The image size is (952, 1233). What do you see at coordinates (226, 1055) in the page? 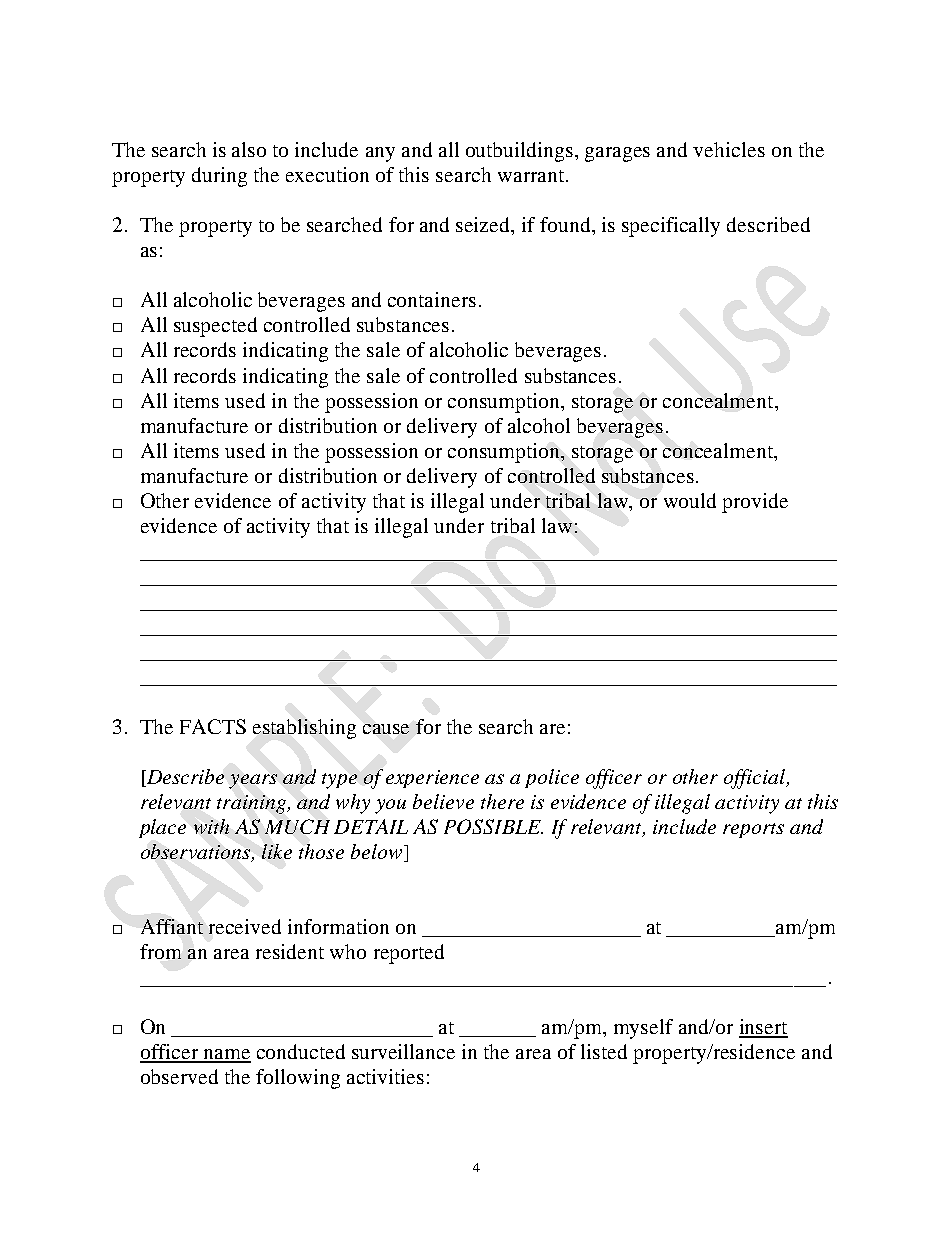
I see `name` at bounding box center [226, 1055].
